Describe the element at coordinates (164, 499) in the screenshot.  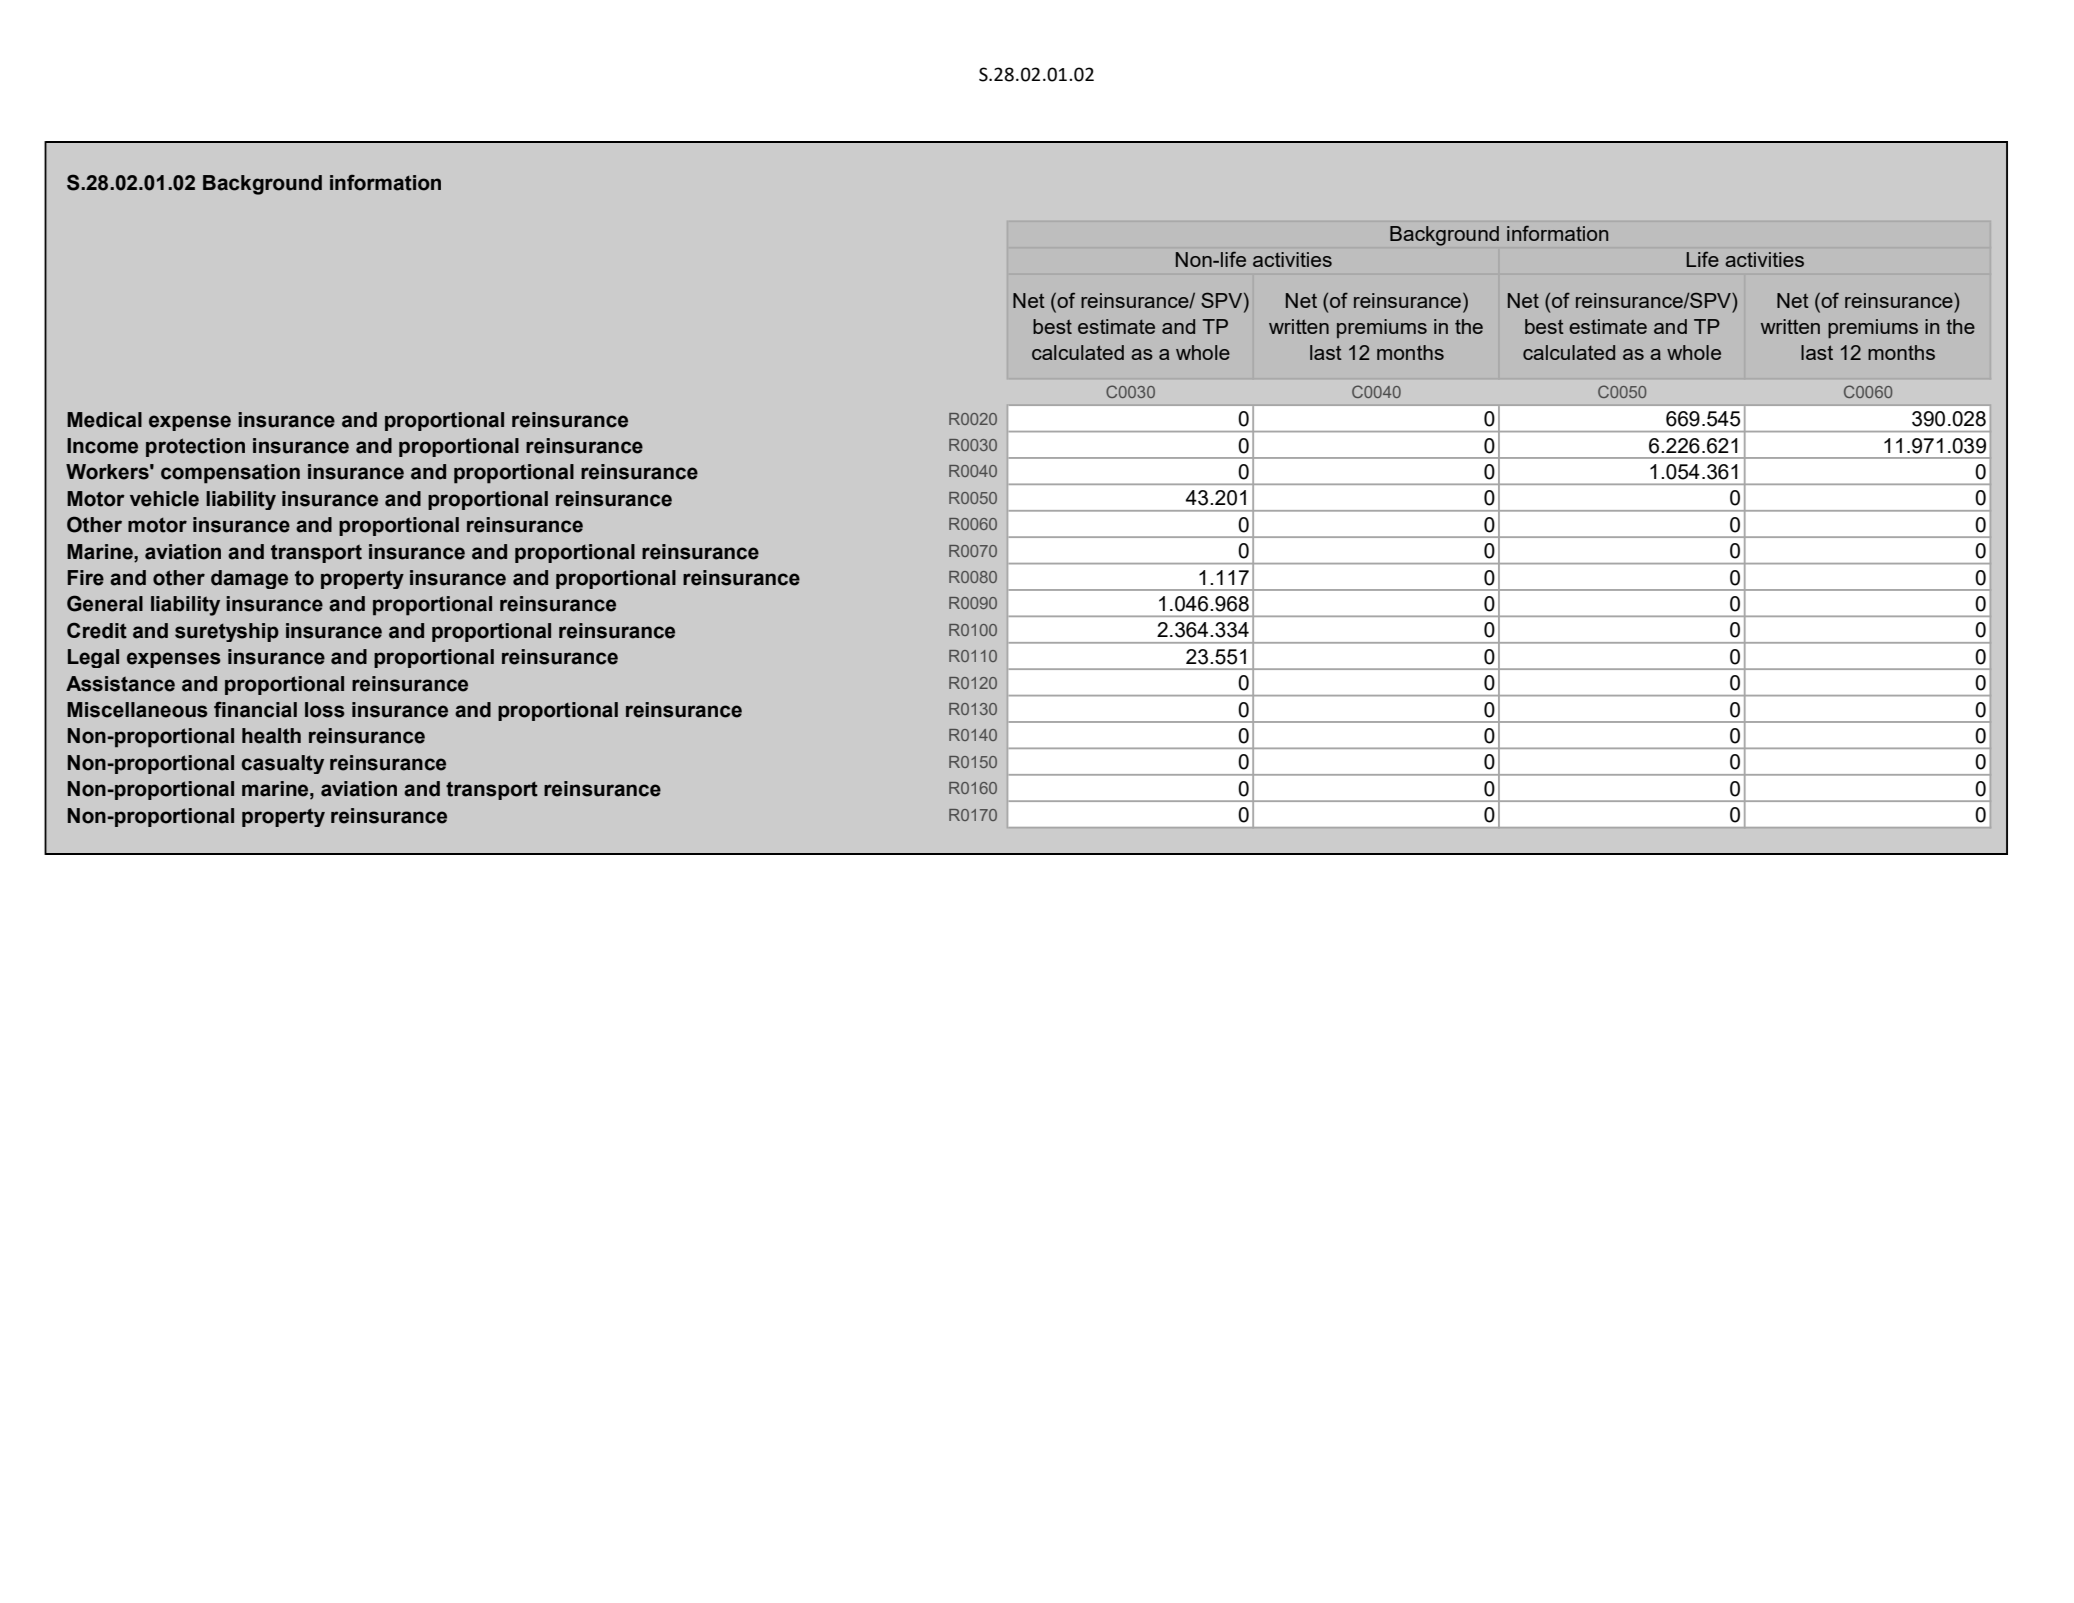
I see `vehicle` at that location.
